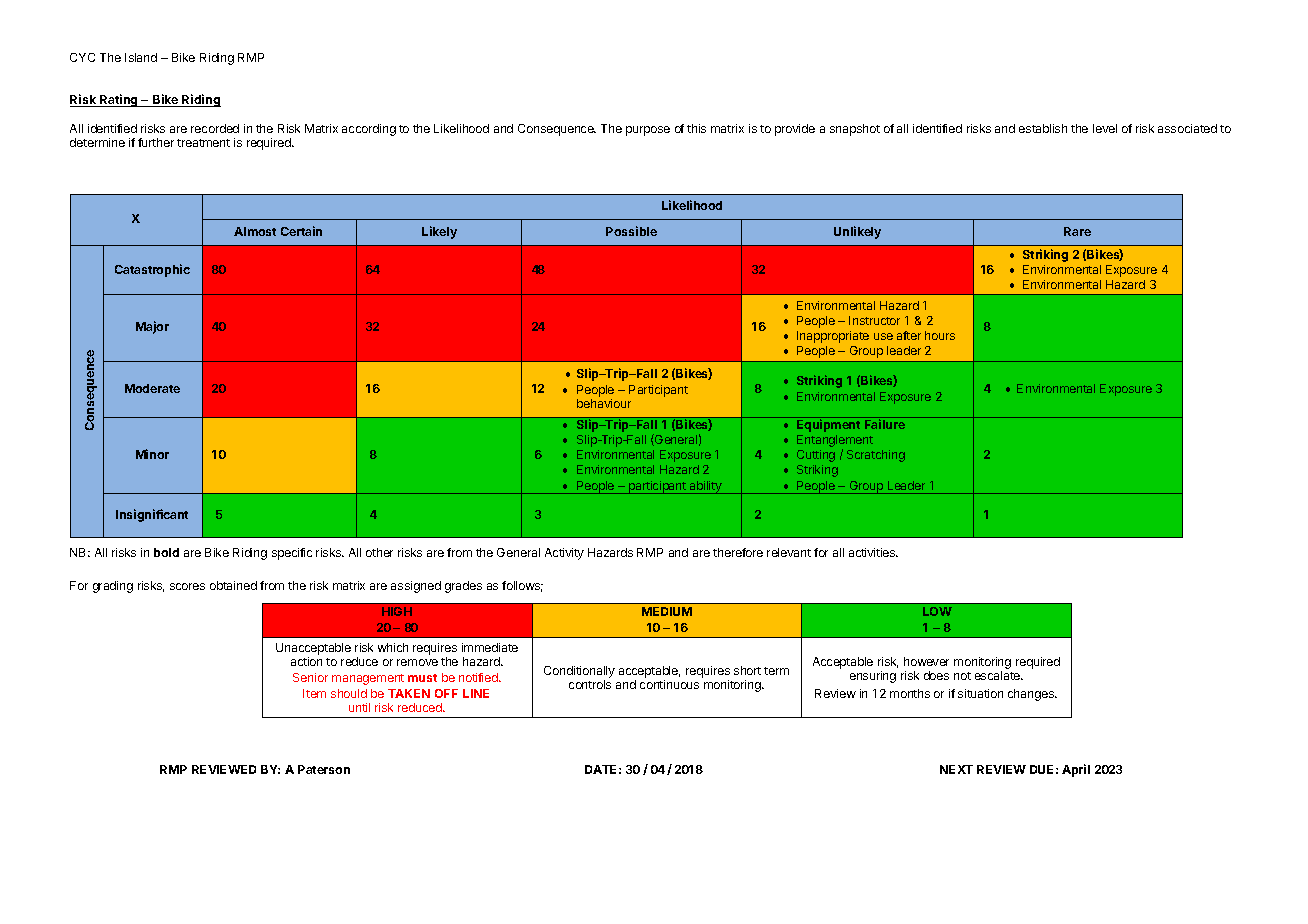 The width and height of the page is (1308, 924). What do you see at coordinates (324, 769) in the page?
I see `Paterson` at bounding box center [324, 769].
